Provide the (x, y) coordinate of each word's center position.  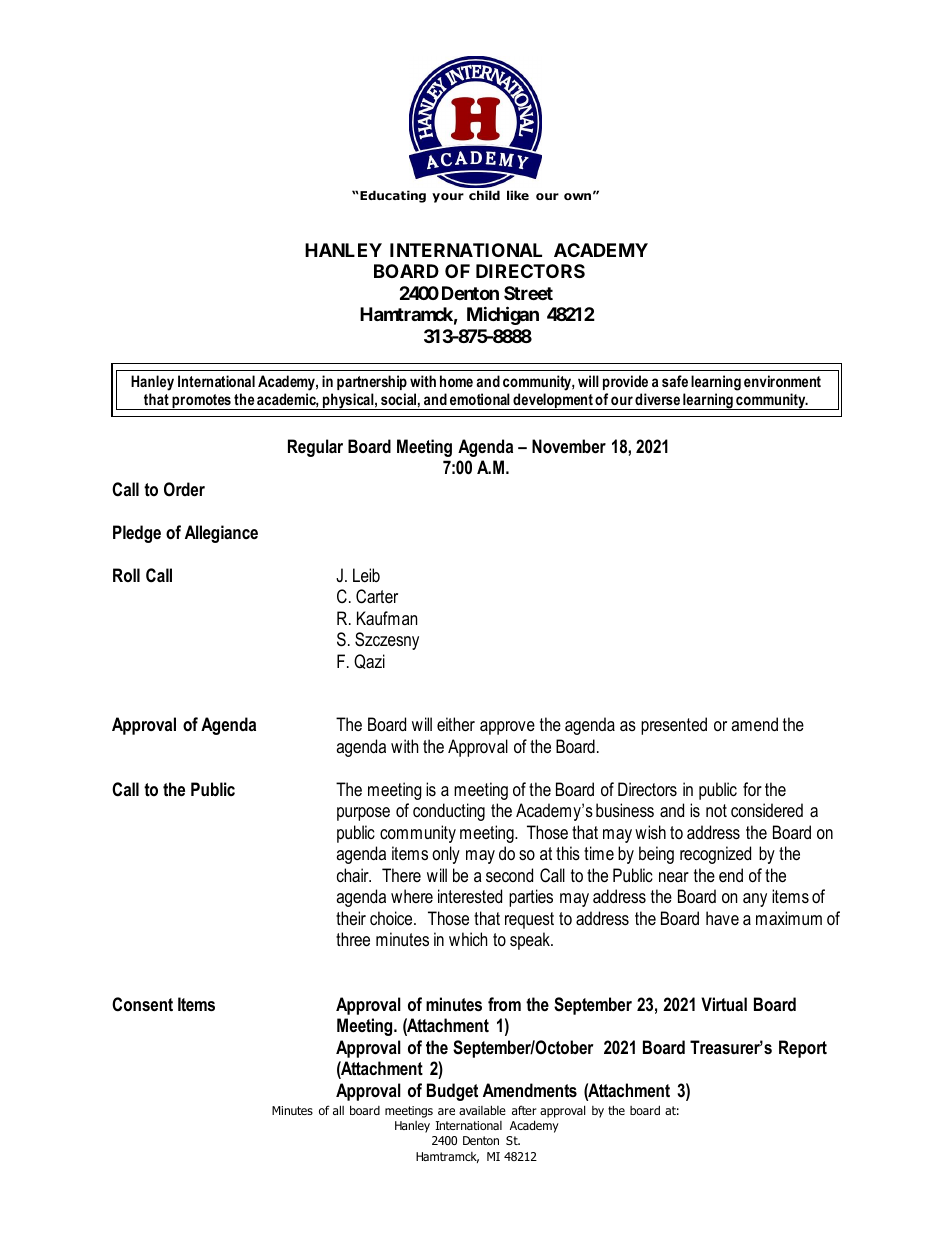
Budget (452, 1092)
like (518, 195)
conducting (449, 812)
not (716, 810)
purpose (363, 814)
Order (184, 489)
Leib (366, 575)
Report (803, 1049)
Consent (142, 1004)
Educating (393, 196)
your (448, 198)
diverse (657, 399)
